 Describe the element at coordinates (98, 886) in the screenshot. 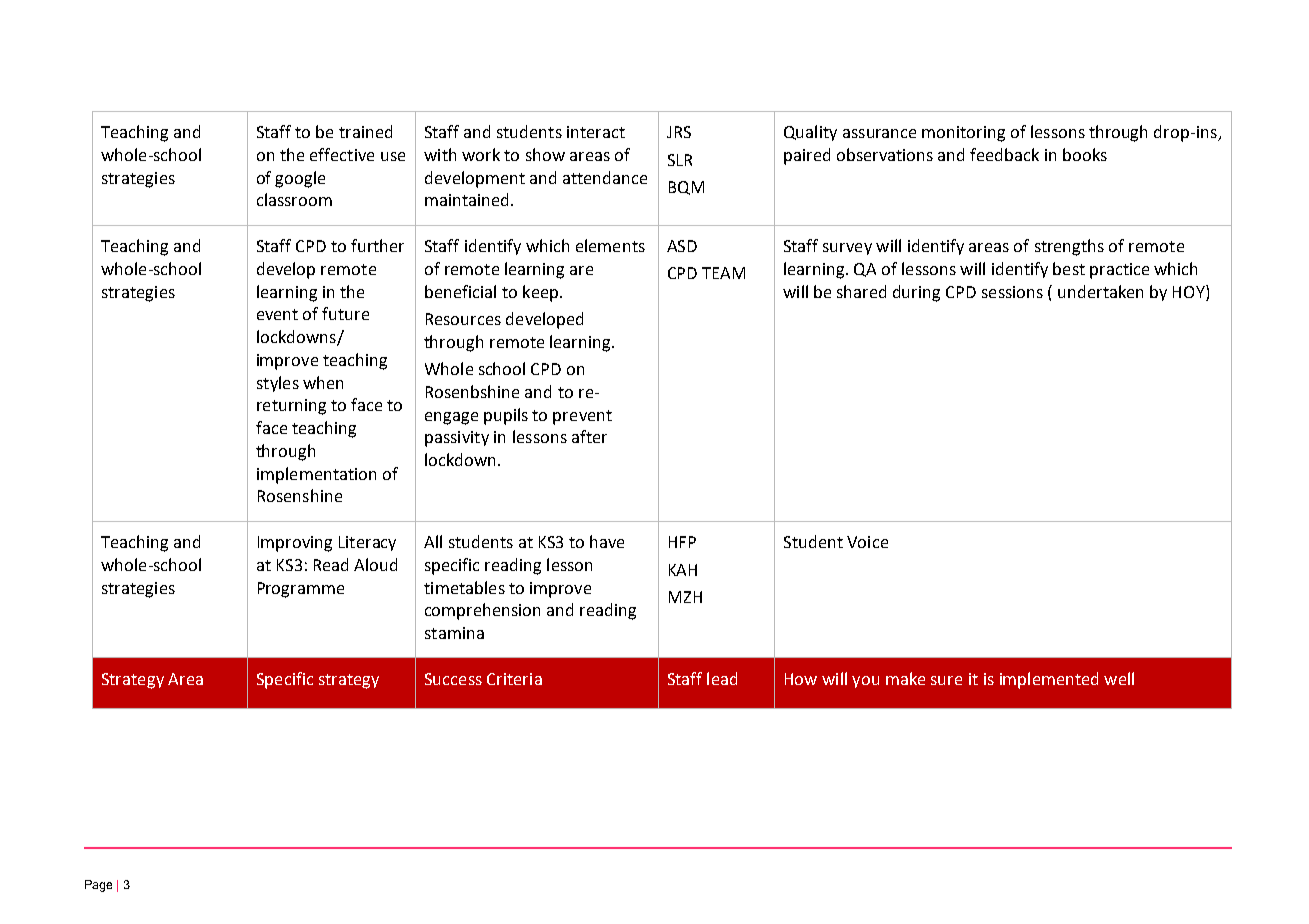

I see `Page` at that location.
